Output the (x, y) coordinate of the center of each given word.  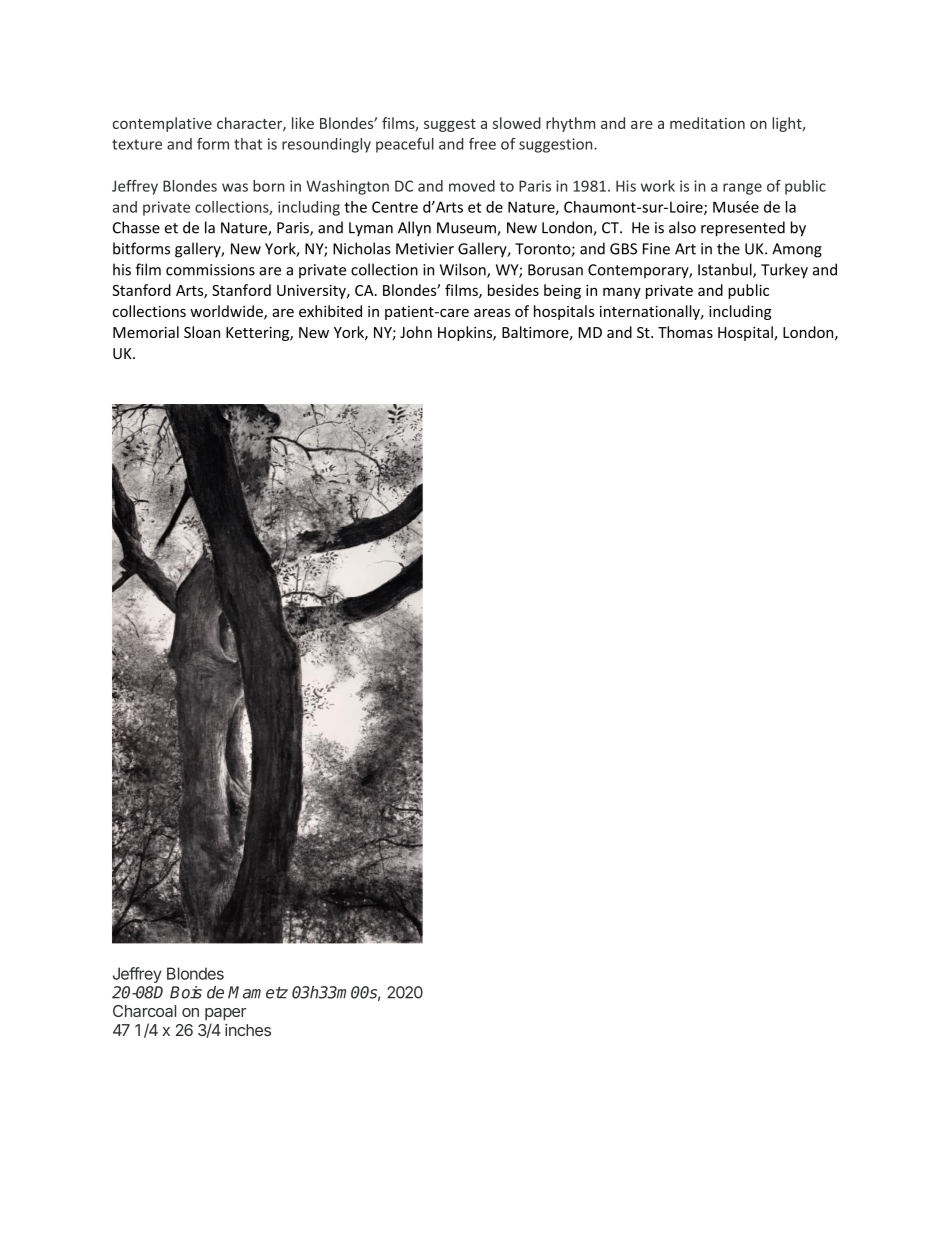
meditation (707, 123)
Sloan (202, 332)
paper (225, 1014)
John (416, 332)
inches (248, 1030)
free (482, 144)
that (248, 144)
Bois (186, 992)
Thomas (685, 332)
